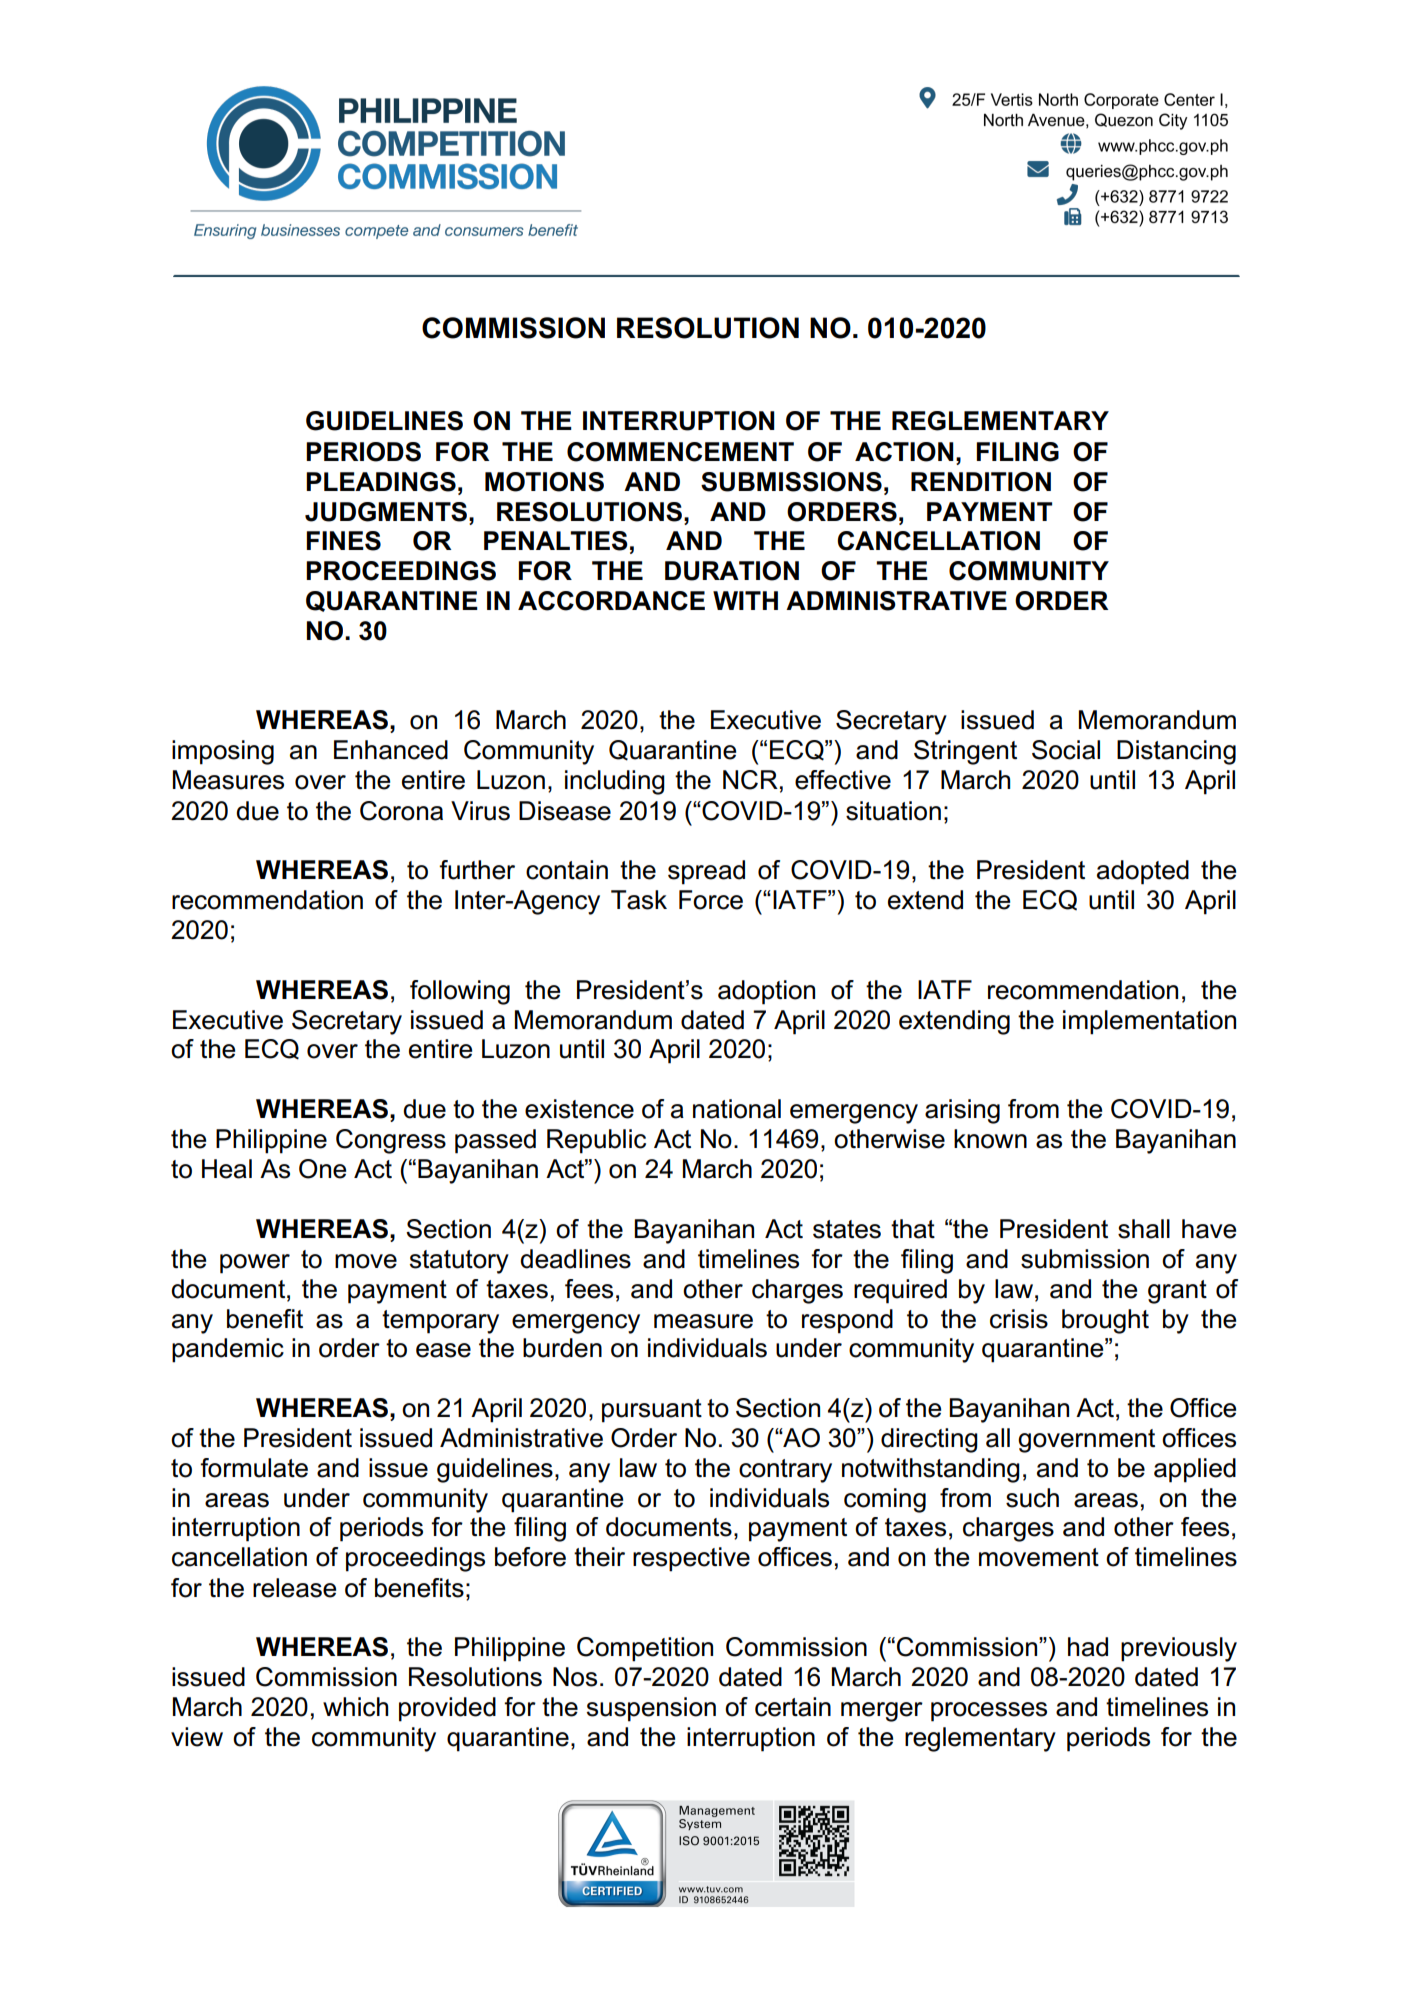 The height and width of the document is (1989, 1406). I want to click on suspension, so click(651, 1709).
